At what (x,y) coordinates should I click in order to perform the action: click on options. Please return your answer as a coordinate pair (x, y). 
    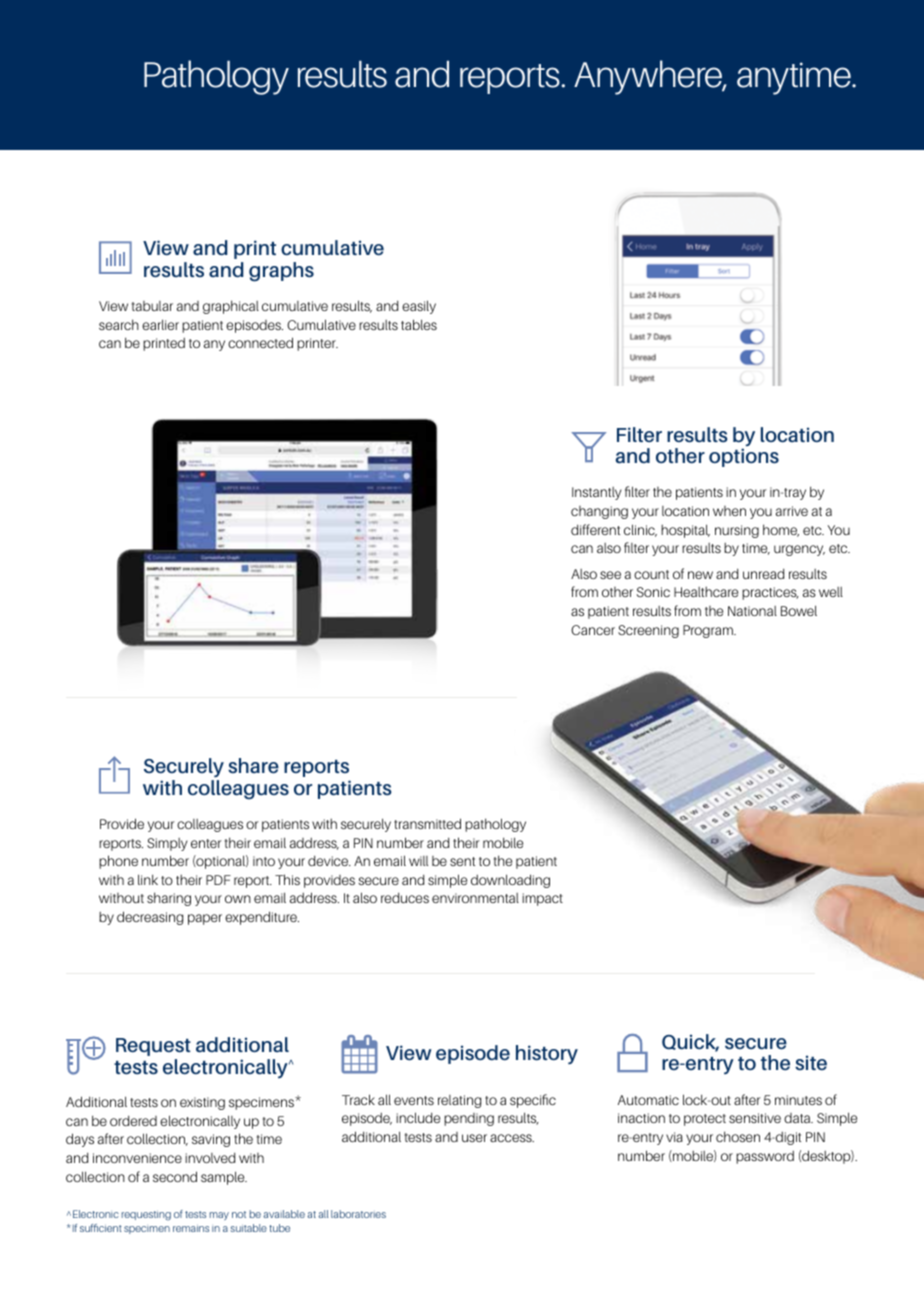
    Looking at the image, I should click on (744, 457).
